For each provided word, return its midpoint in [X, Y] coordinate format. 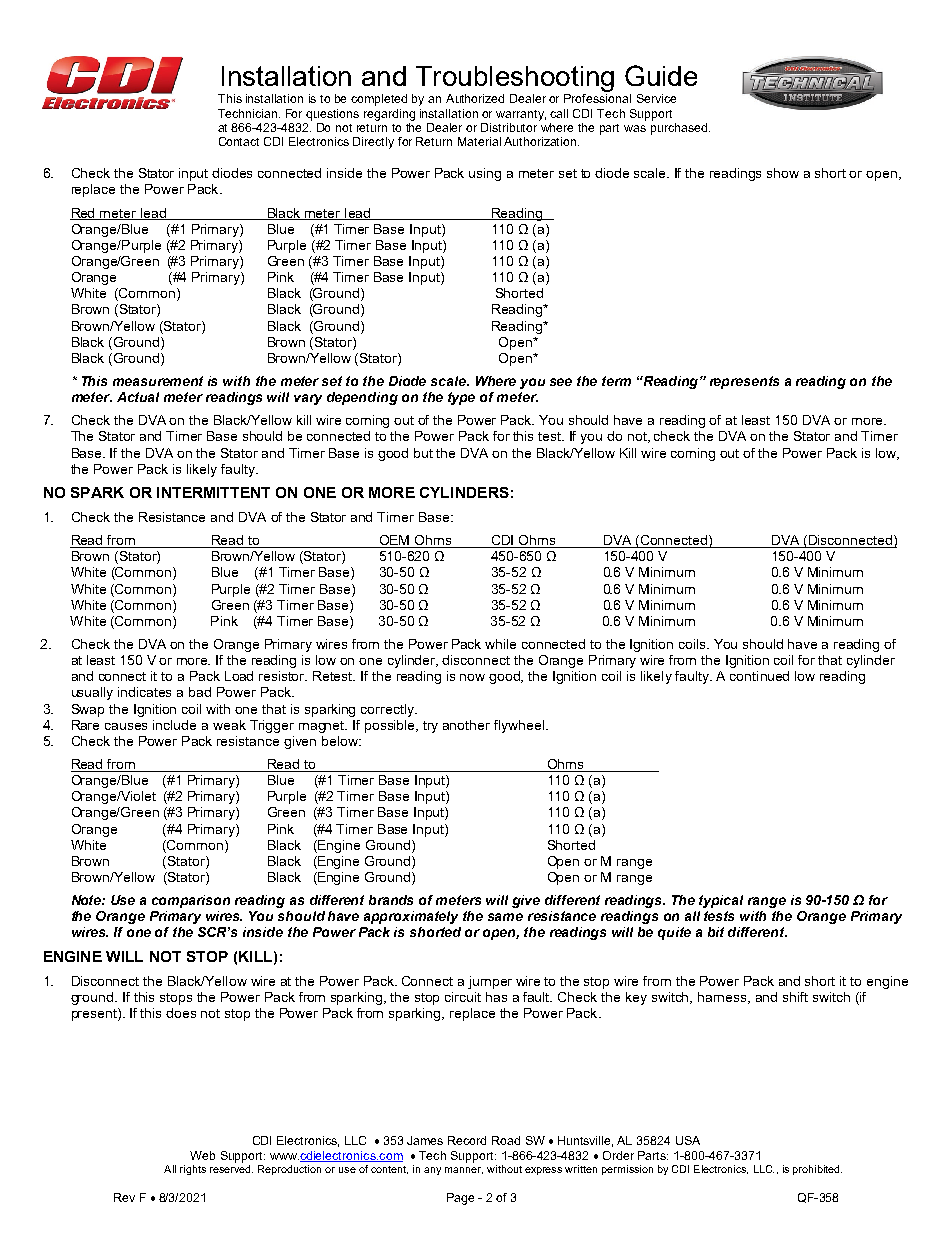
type [461, 398]
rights [193, 1170]
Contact [239, 141]
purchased [680, 129]
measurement [158, 381]
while [500, 644]
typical [721, 901]
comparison [191, 901]
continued [759, 676]
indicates [144, 692]
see [561, 382]
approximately [411, 917]
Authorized [475, 98]
